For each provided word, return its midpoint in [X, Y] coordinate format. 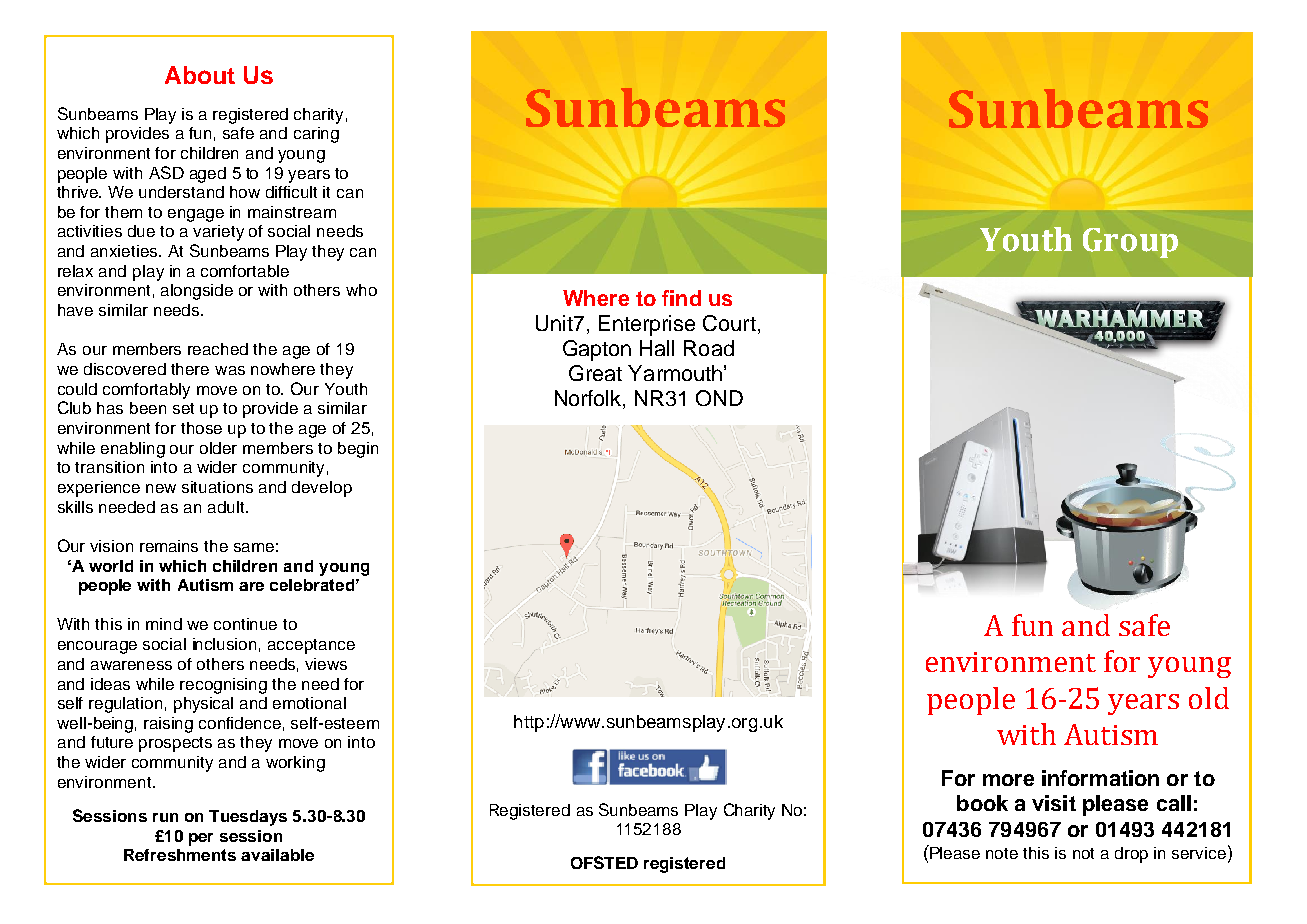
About [200, 75]
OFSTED [604, 862]
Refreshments [180, 855]
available [277, 855]
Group [1130, 243]
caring [316, 135]
